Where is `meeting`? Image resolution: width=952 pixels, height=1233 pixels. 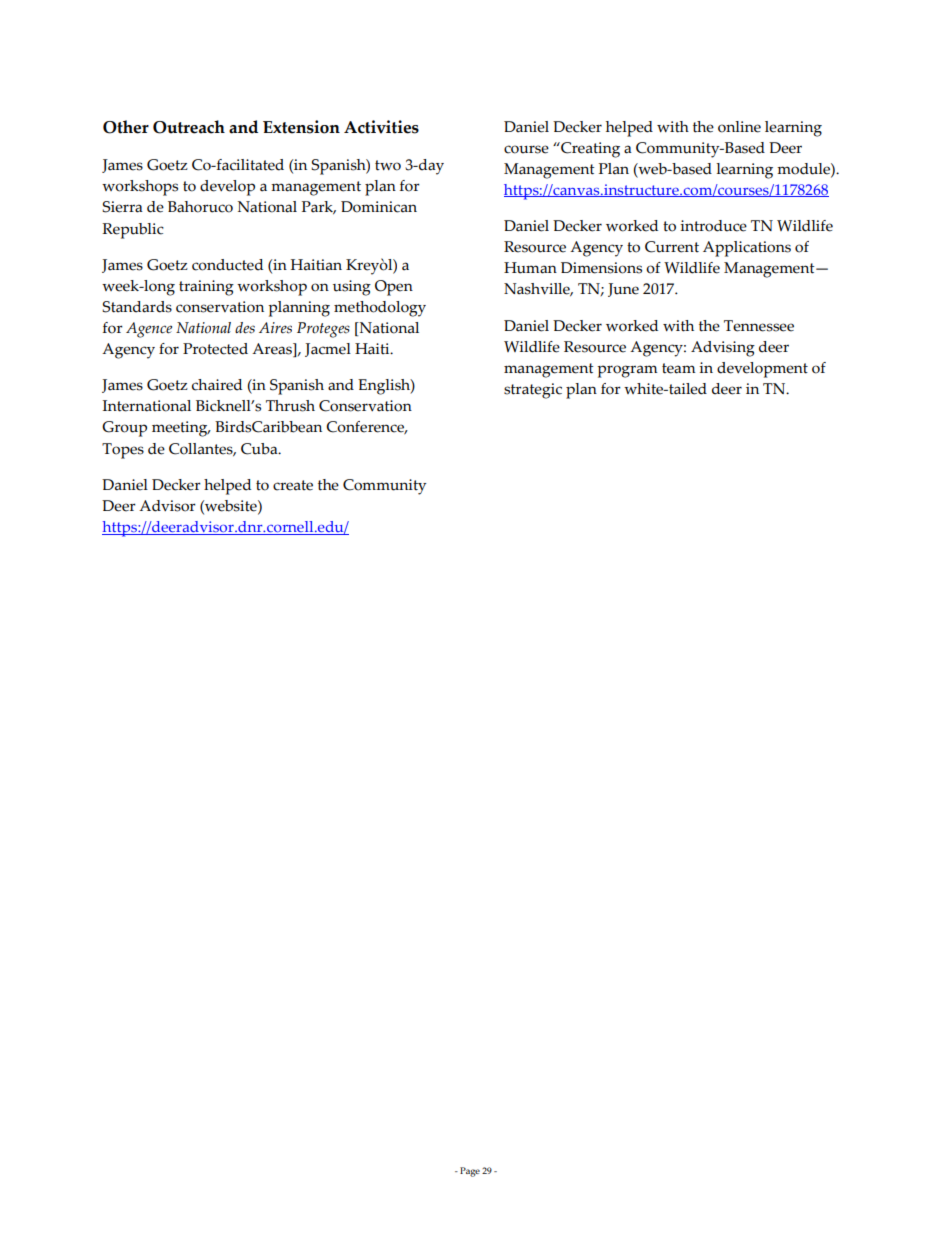
meeting is located at coordinates (181, 429).
